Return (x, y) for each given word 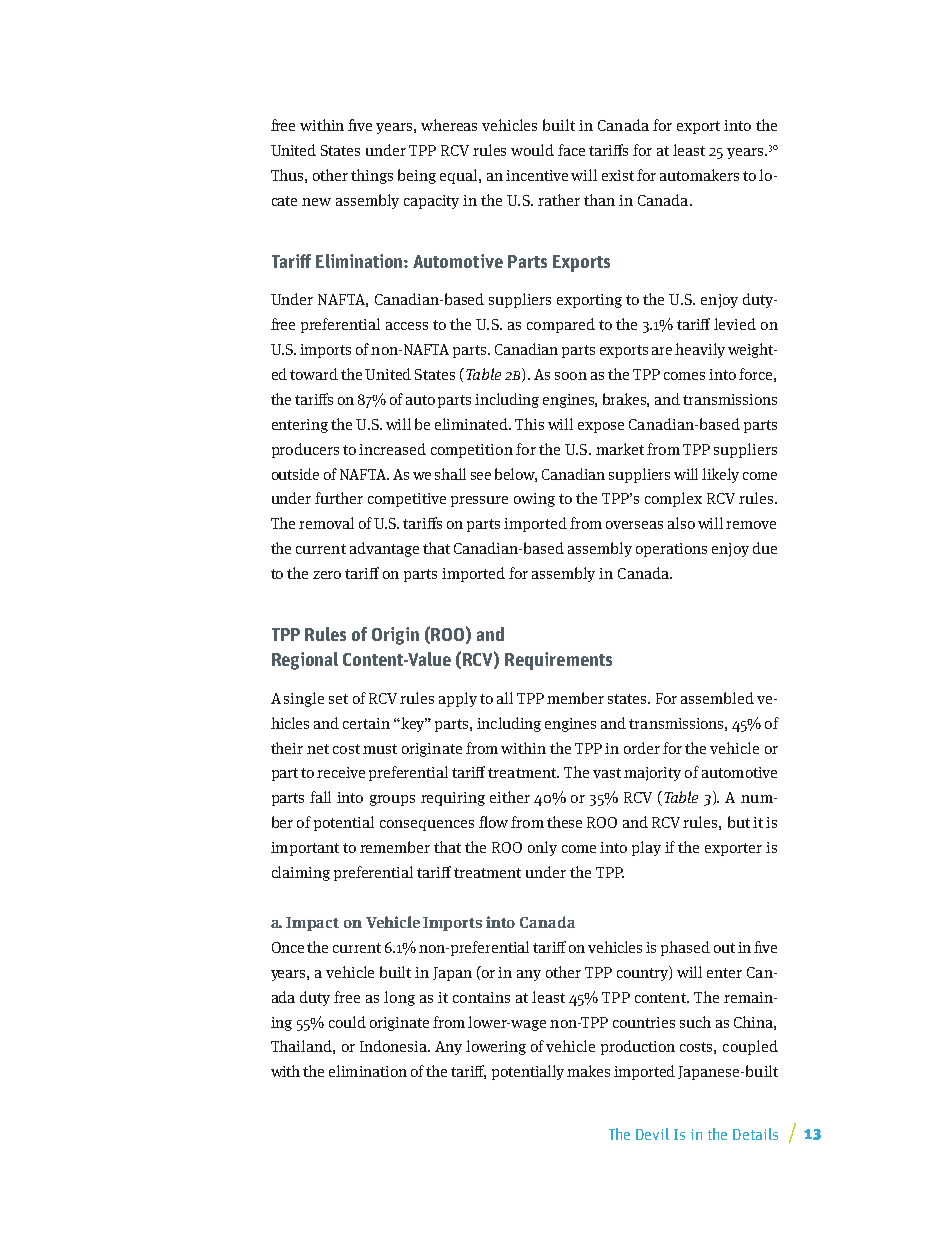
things (372, 176)
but (739, 822)
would (532, 150)
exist (618, 175)
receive (341, 772)
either (510, 797)
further (339, 498)
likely (720, 475)
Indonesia (395, 1046)
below (516, 475)
